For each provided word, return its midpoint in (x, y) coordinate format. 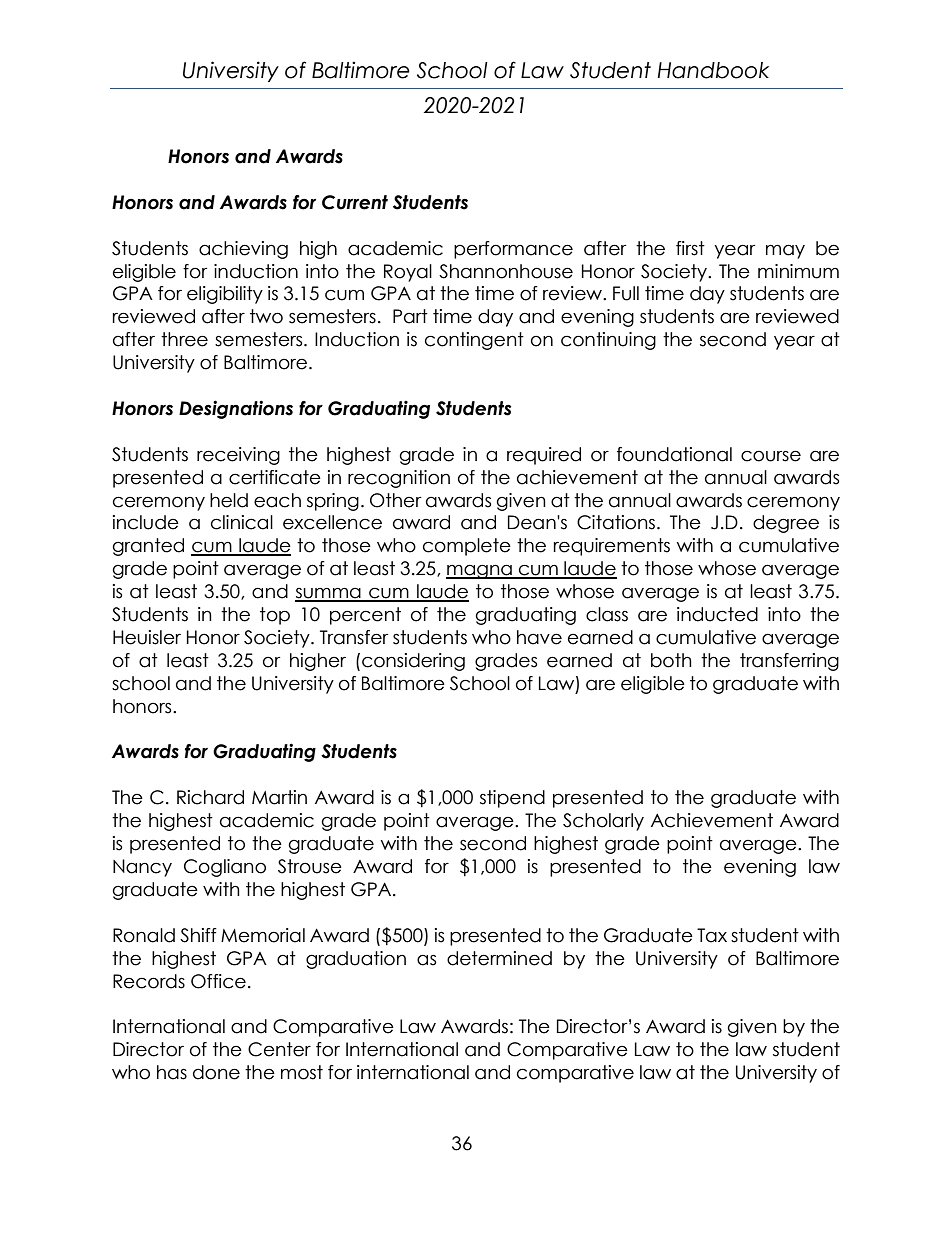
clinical (242, 522)
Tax (712, 935)
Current (355, 202)
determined (499, 958)
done (216, 1072)
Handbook (713, 70)
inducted (717, 614)
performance (513, 250)
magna (480, 571)
